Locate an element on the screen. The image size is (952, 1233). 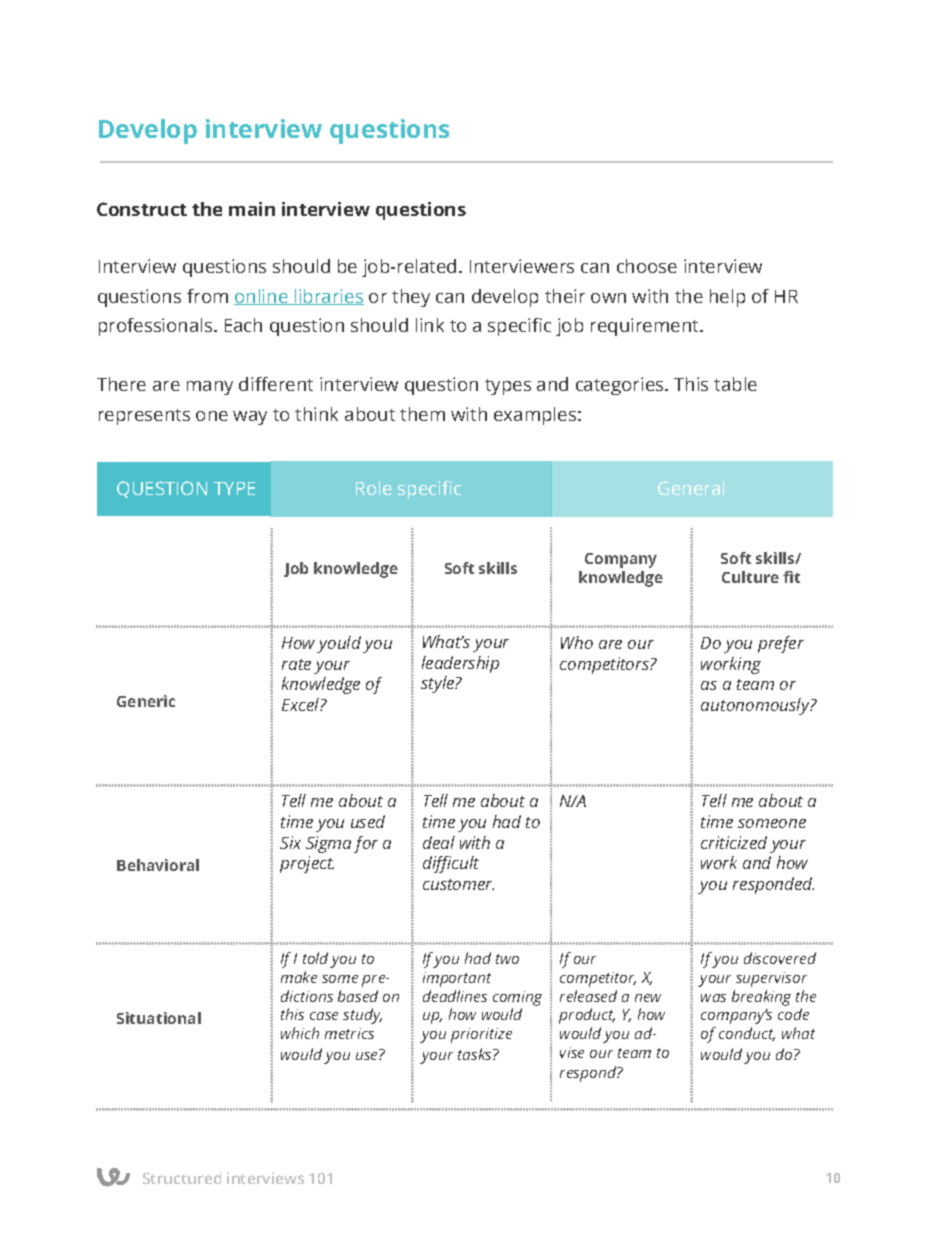
choose is located at coordinates (647, 266).
